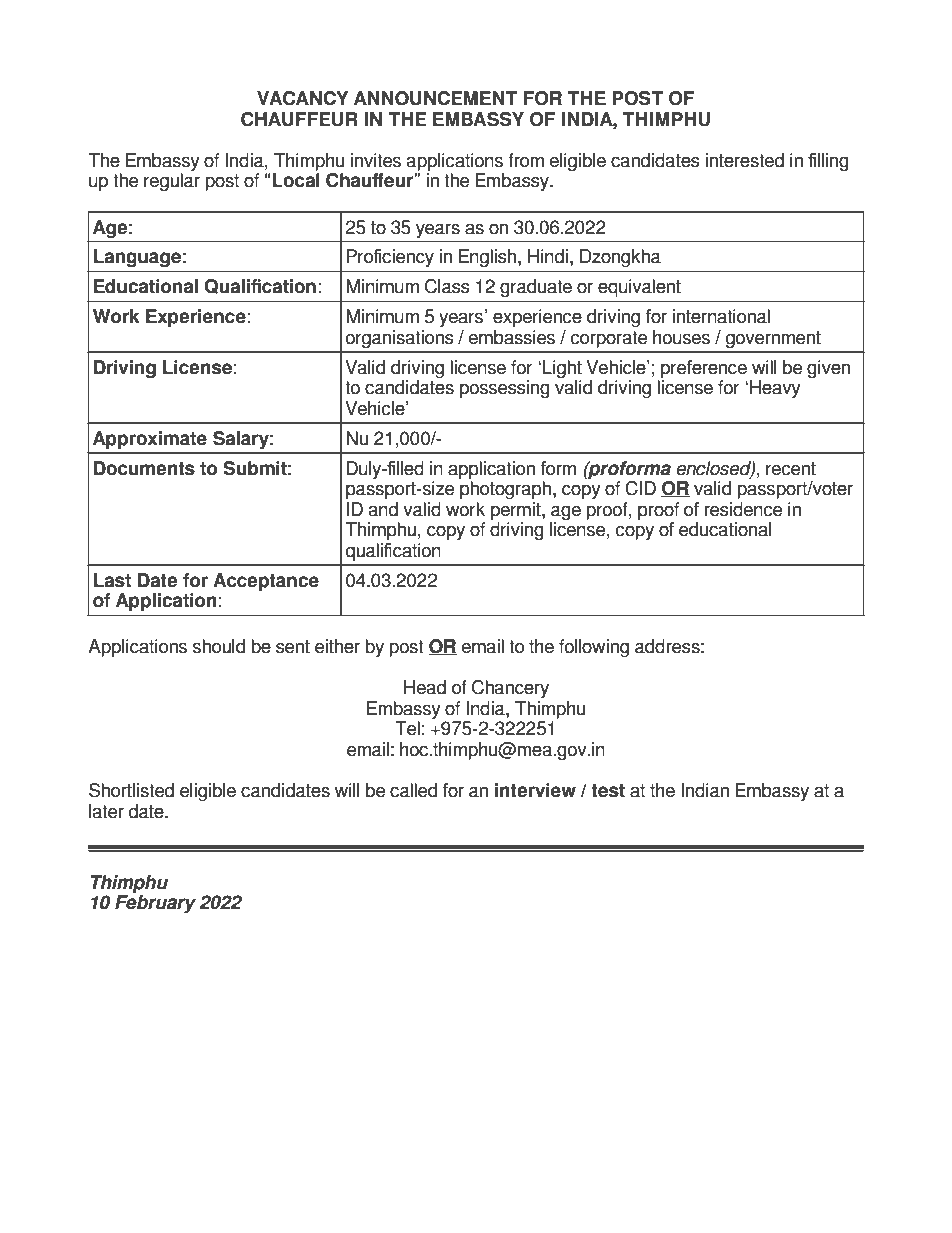 This image has width=952, height=1233. What do you see at coordinates (150, 440) in the image?
I see `Approximate` at bounding box center [150, 440].
